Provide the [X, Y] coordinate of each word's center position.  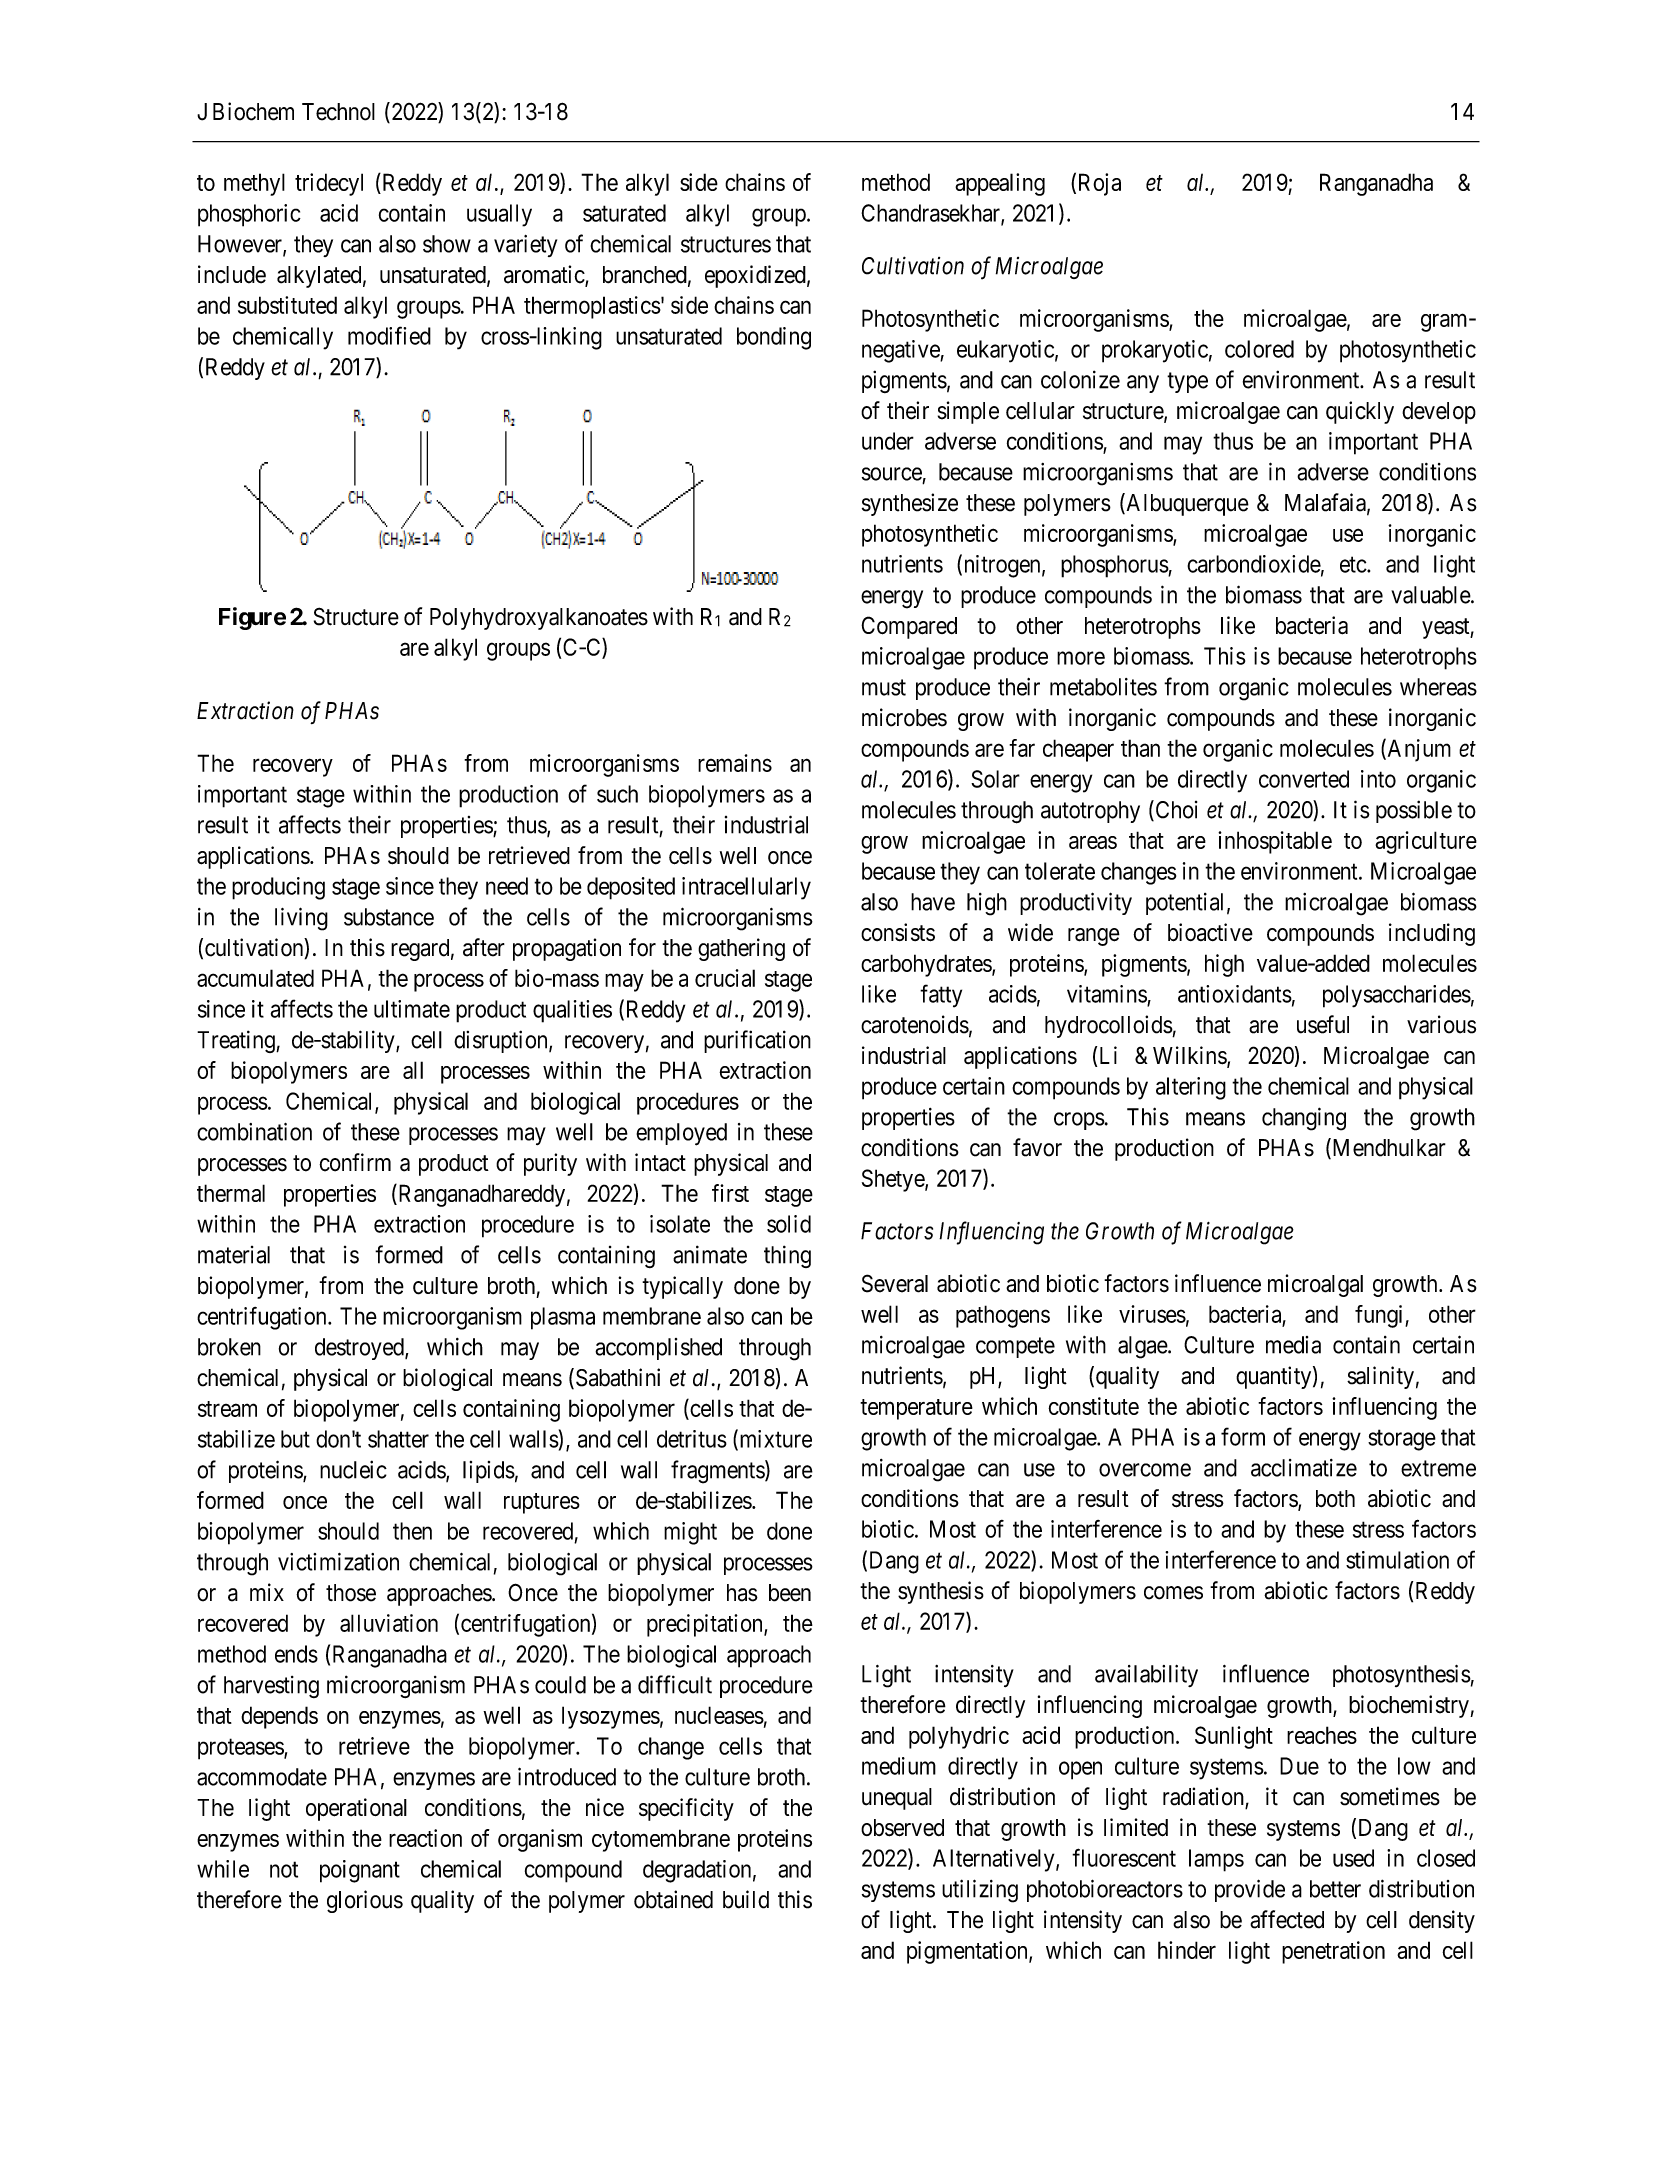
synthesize [910, 504]
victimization [338, 1562]
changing [1304, 1119]
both [1335, 1498]
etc [1354, 564]
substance [389, 917]
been [790, 1593]
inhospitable [1275, 842]
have [933, 902]
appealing [1000, 184]
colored [1259, 349]
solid [789, 1224]
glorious [365, 1901]
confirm [355, 1162]
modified [389, 335]
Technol [338, 112]
